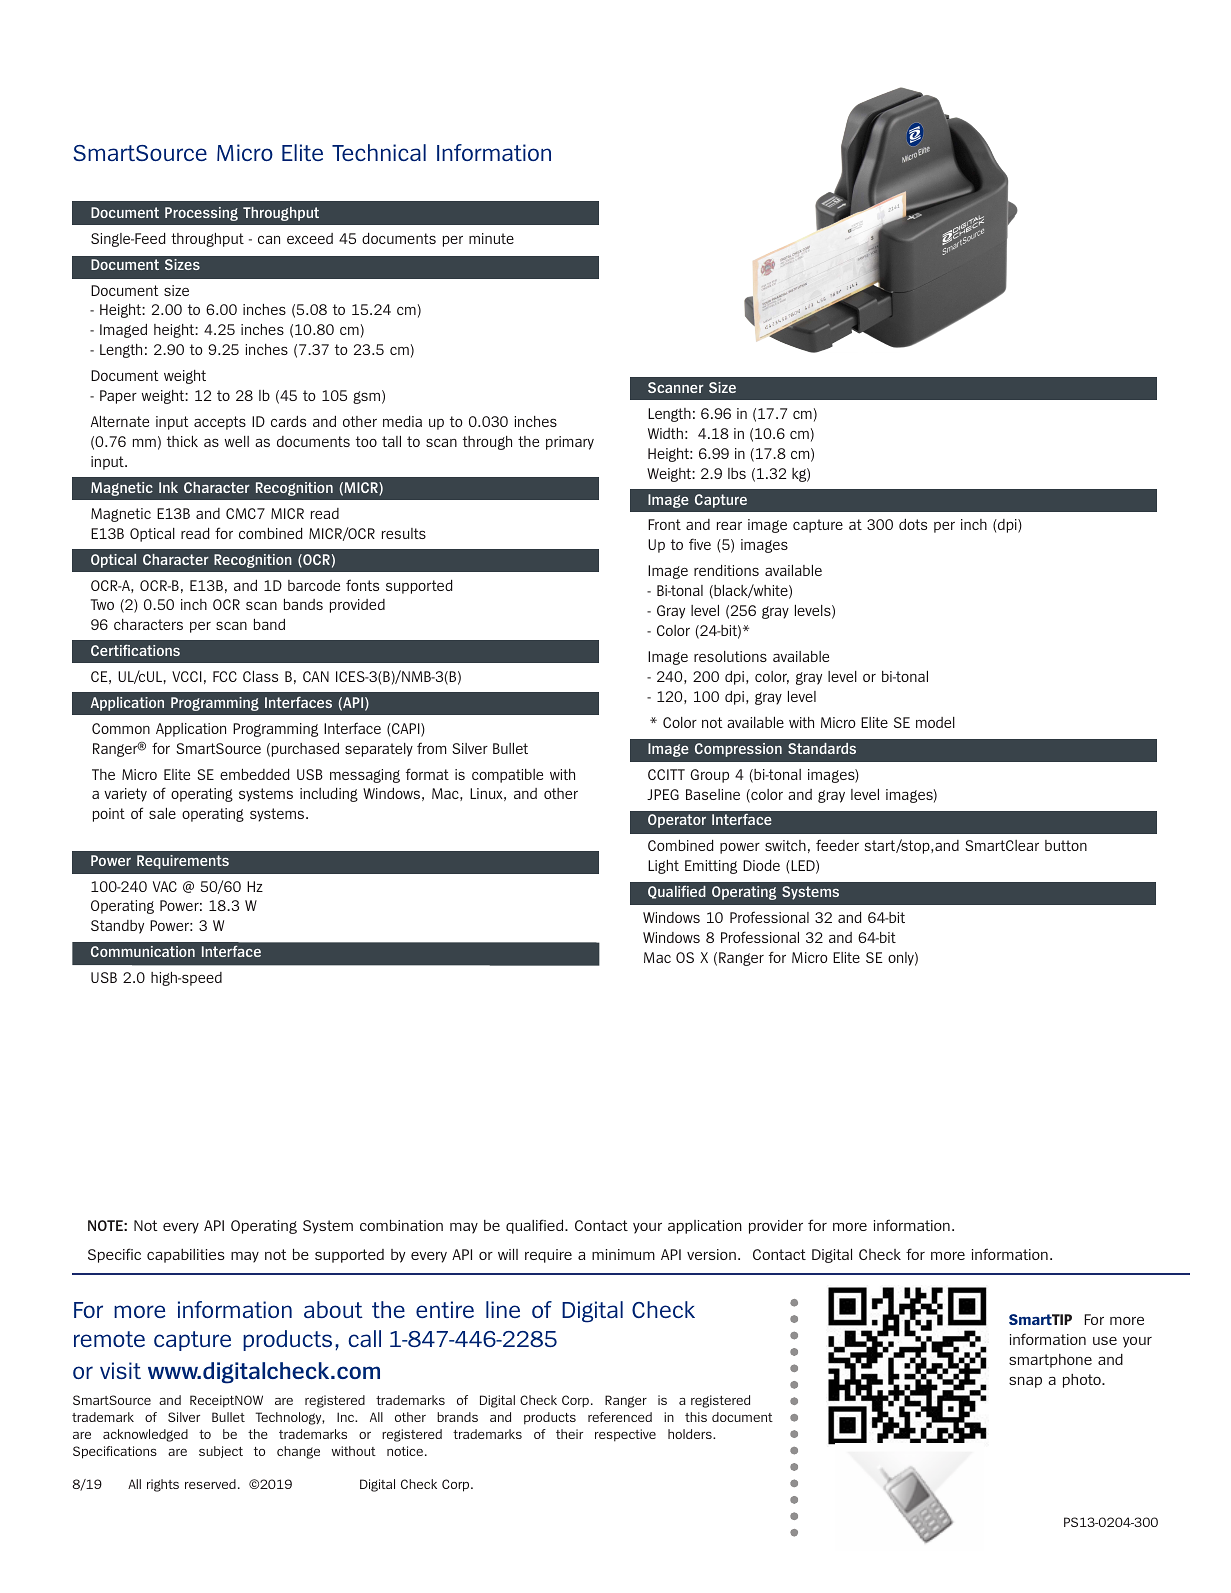 The image size is (1231, 1593). What do you see at coordinates (201, 214) in the document?
I see `Processing` at bounding box center [201, 214].
